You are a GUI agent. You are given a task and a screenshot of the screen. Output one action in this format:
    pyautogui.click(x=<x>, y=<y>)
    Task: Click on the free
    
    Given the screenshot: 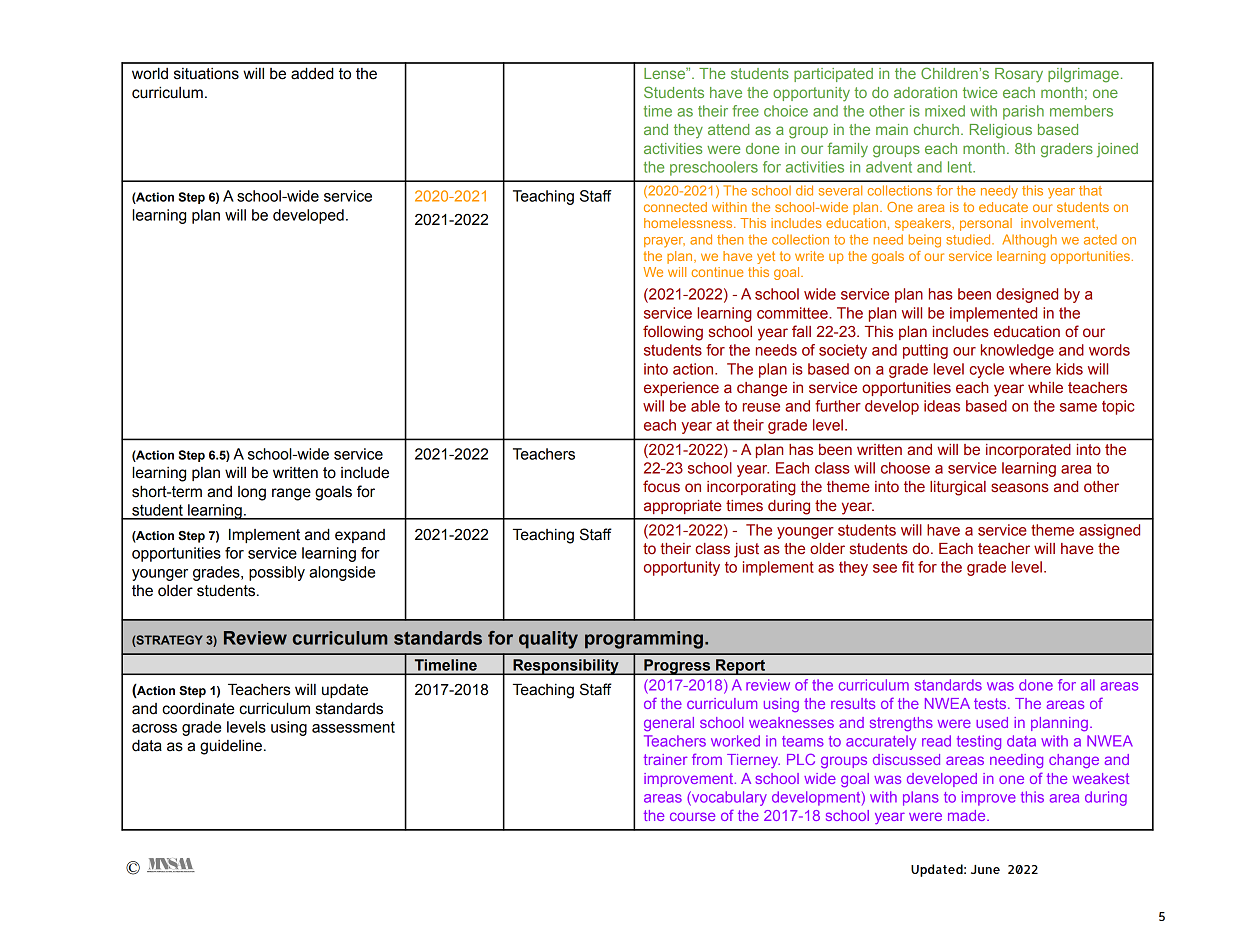 What is the action you would take?
    pyautogui.click(x=745, y=111)
